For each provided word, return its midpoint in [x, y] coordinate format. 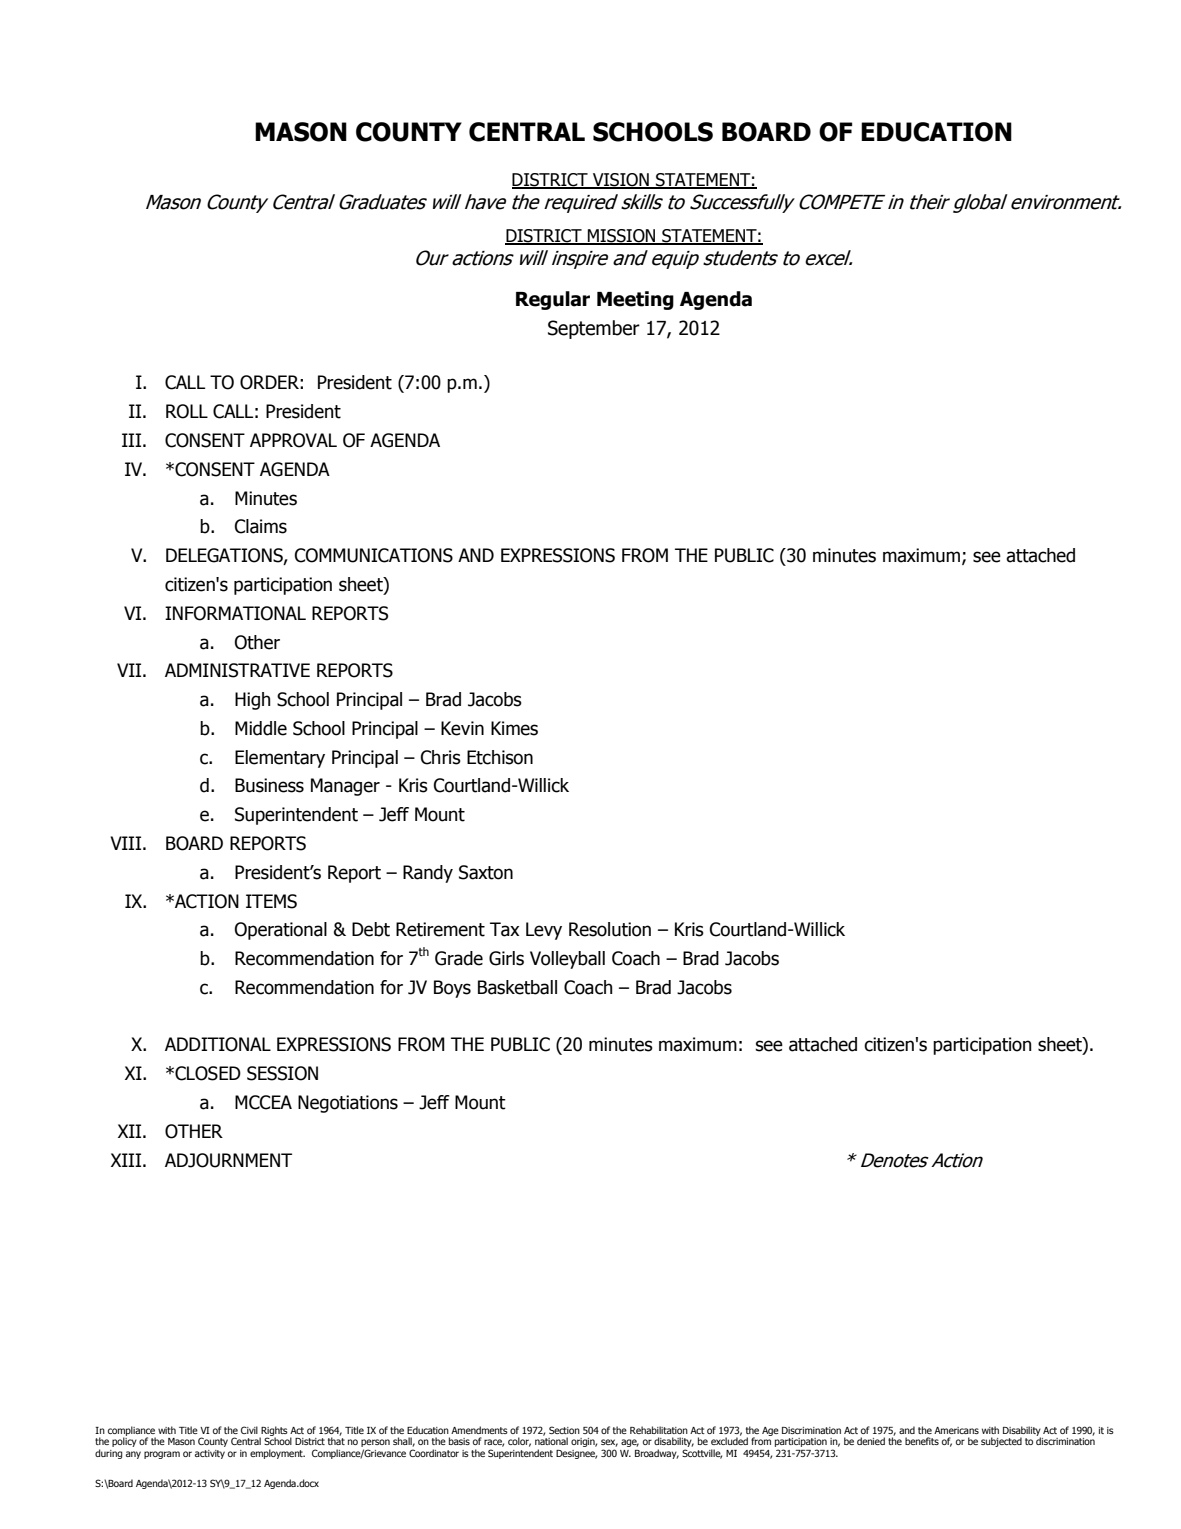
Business [269, 785]
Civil [249, 1430]
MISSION [622, 237]
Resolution [610, 929]
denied [871, 1441]
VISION [621, 181]
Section [564, 1430]
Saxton [486, 872]
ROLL [187, 411]
